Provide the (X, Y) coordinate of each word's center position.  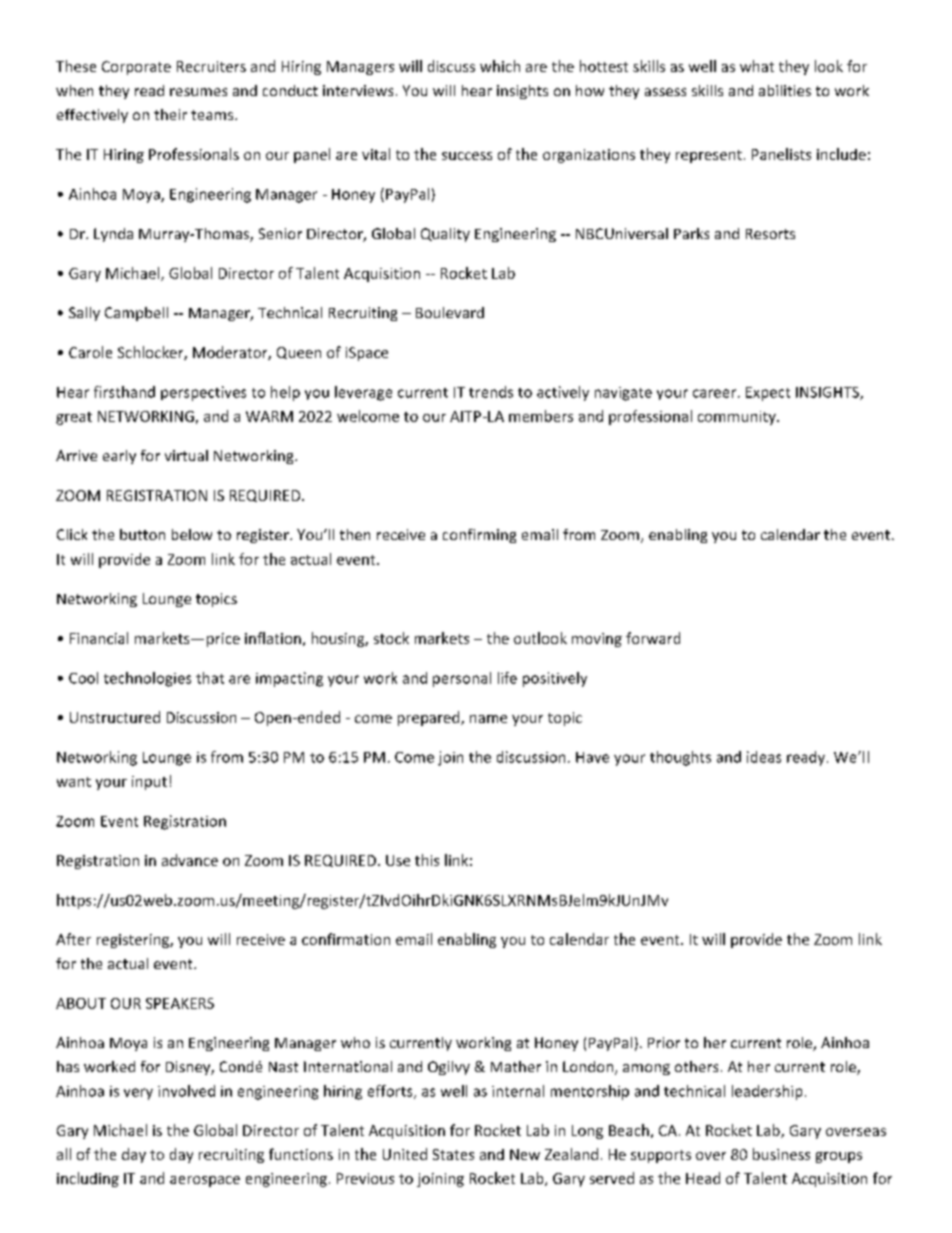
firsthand (124, 392)
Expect (768, 394)
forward (653, 638)
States (453, 1154)
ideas (764, 757)
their (170, 114)
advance (190, 860)
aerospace (205, 1181)
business (781, 1154)
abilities (785, 90)
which (500, 66)
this (427, 860)
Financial (99, 638)
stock (391, 638)
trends (491, 392)
